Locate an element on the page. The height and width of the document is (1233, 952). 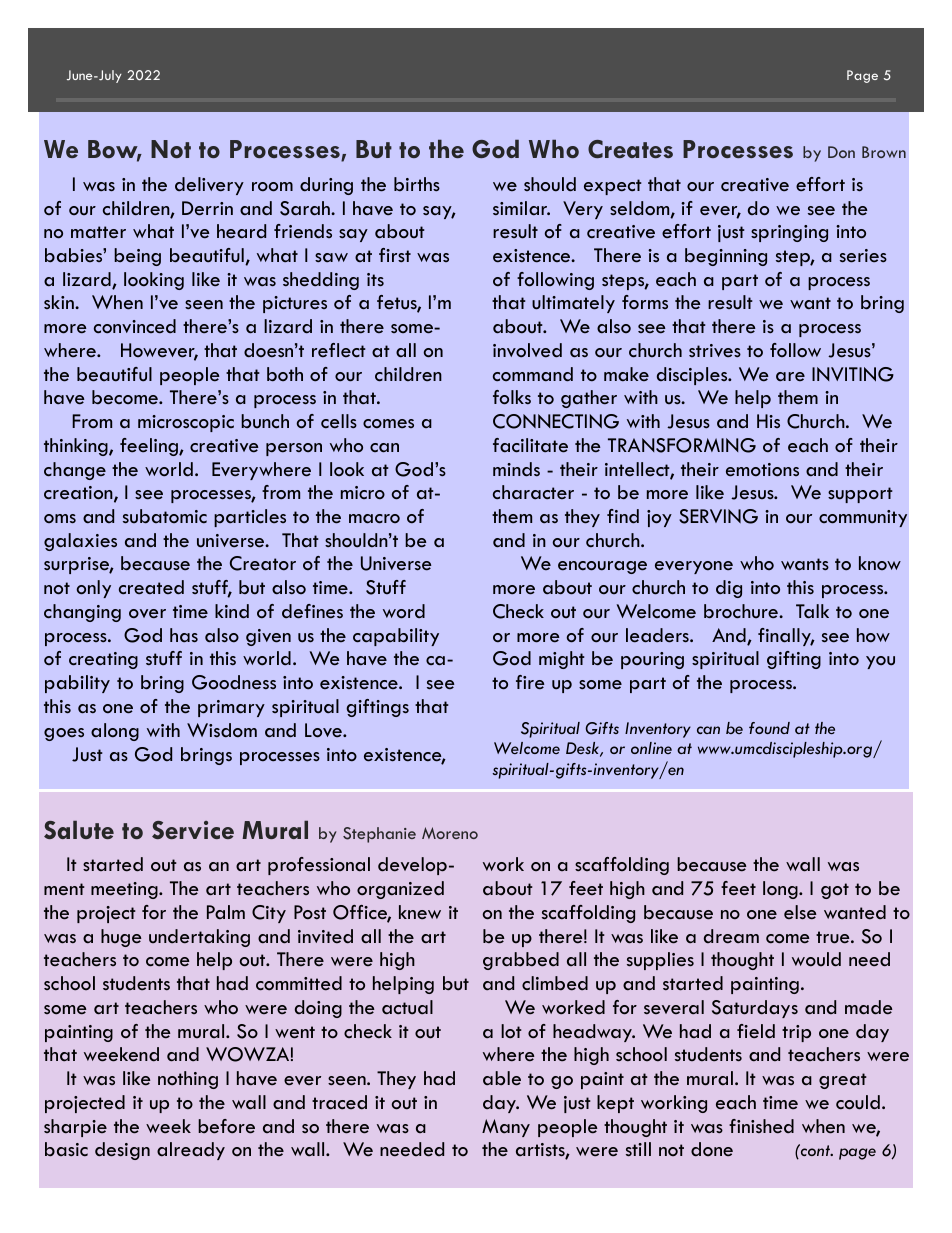
springing is located at coordinates (789, 233).
